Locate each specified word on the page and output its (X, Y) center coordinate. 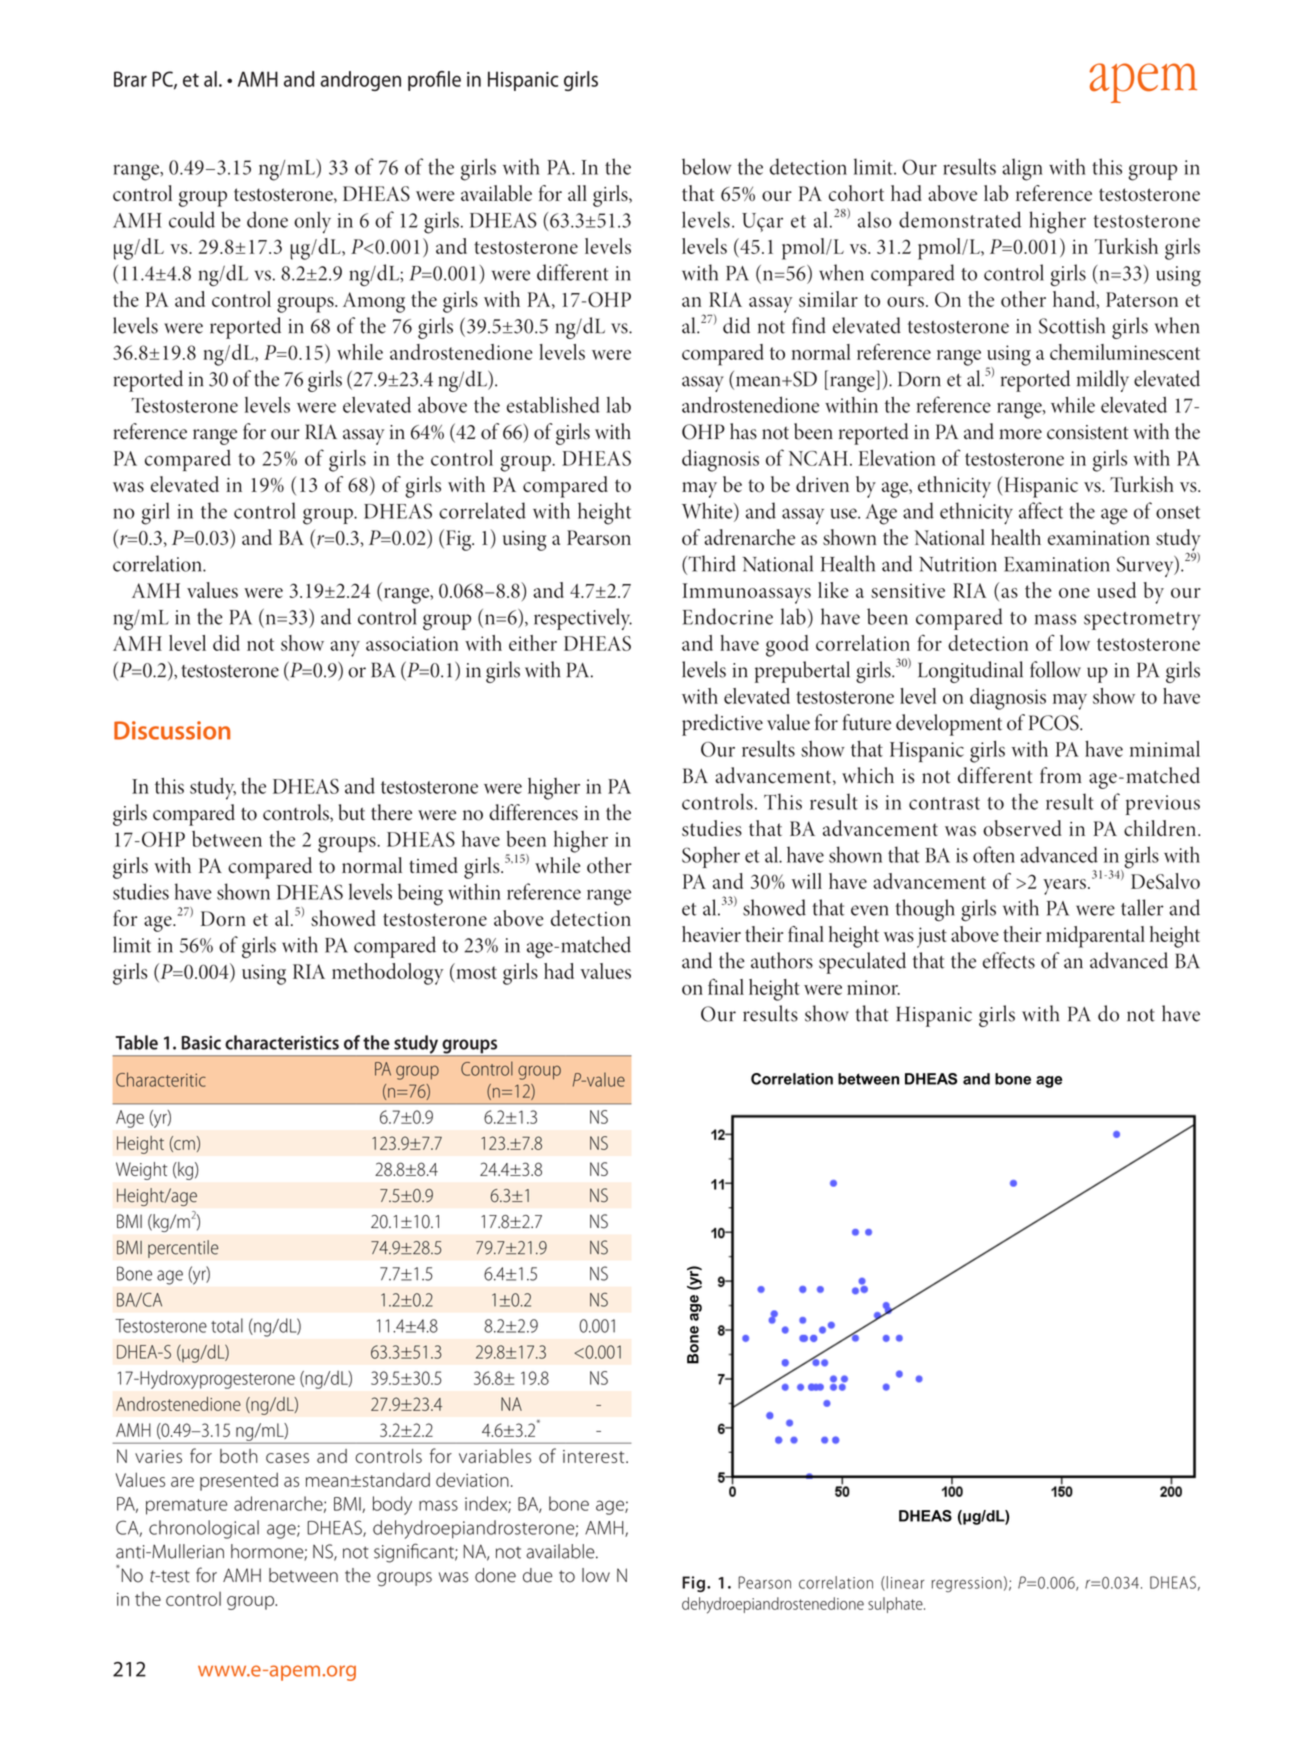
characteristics (282, 1042)
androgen (360, 81)
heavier (711, 934)
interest (595, 1456)
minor (873, 987)
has (743, 431)
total (227, 1325)
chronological (204, 1529)
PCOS (1055, 723)
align (1022, 169)
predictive (722, 725)
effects (1009, 960)
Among (374, 302)
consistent (1087, 432)
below (707, 166)
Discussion (172, 730)
